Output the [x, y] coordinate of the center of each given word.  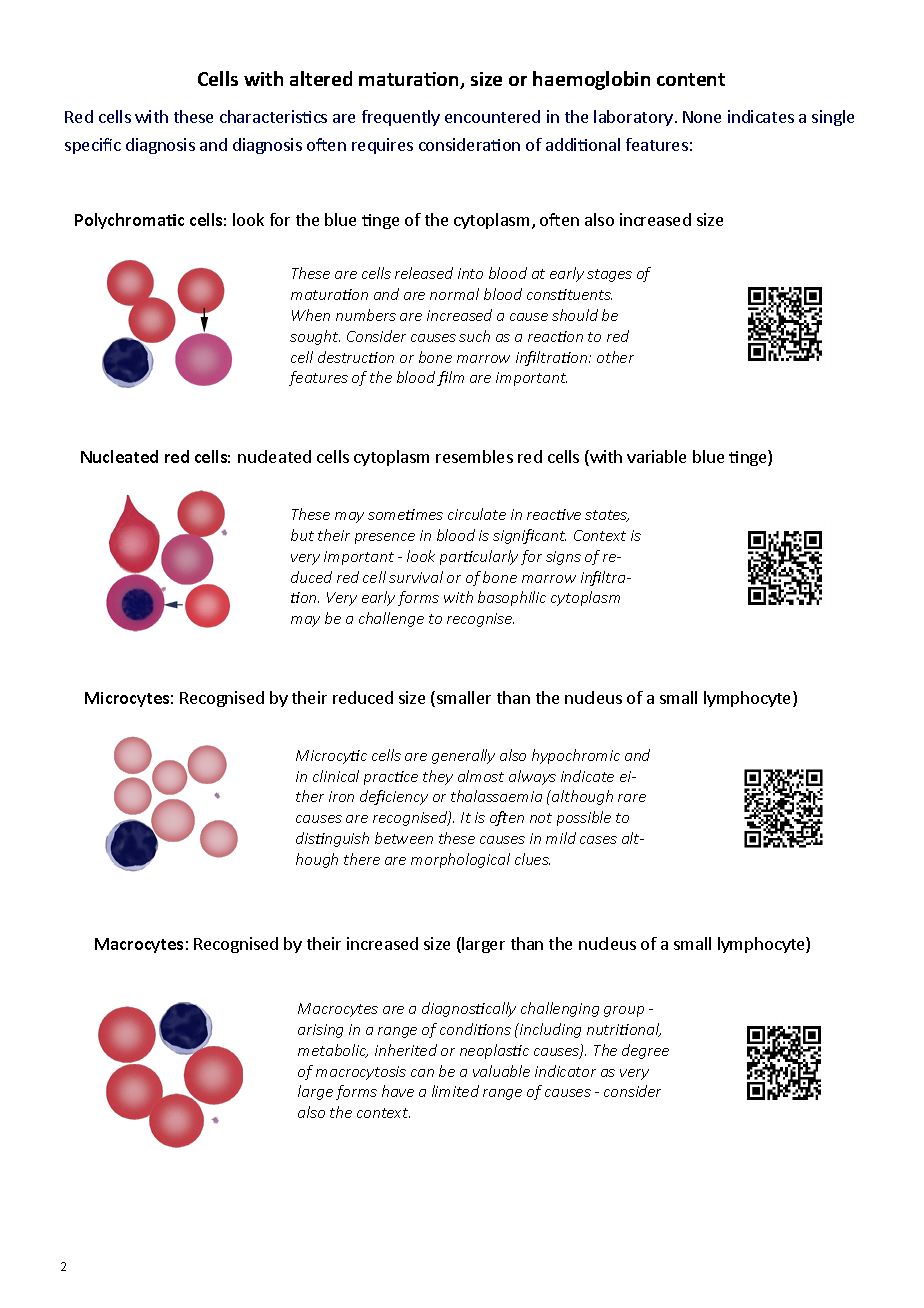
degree [645, 1051]
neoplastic [494, 1051]
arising [320, 1031]
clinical [336, 776]
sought [315, 337]
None [702, 117]
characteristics [273, 116]
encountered [492, 116]
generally [463, 756]
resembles [474, 456]
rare [632, 798]
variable [656, 456]
